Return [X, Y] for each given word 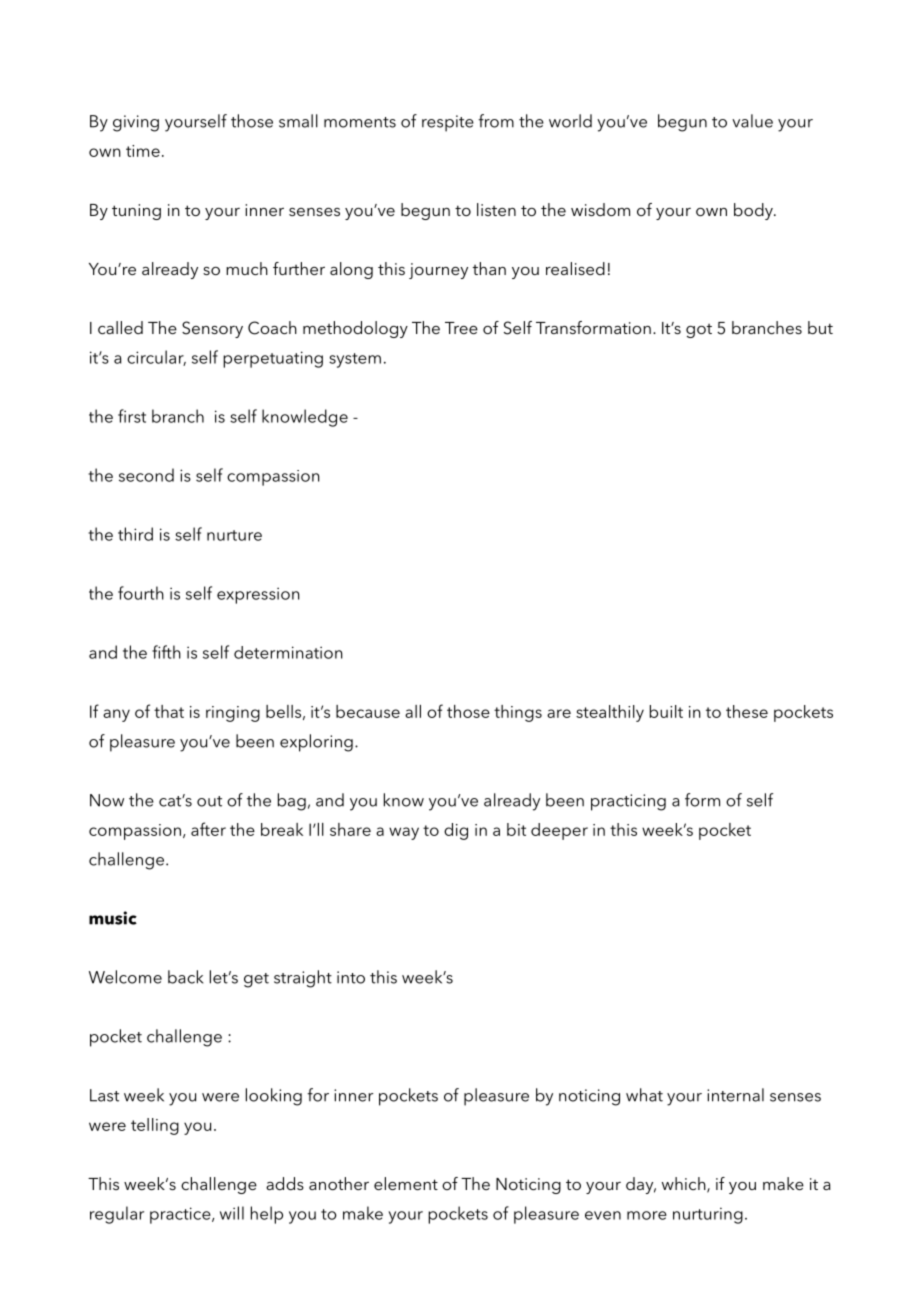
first [132, 416]
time [143, 151]
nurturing [708, 1215]
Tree [461, 328]
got [699, 331]
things [518, 713]
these [747, 711]
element [406, 1183]
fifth [166, 652]
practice [181, 1215]
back [185, 977]
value [752, 121]
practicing [628, 802]
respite [448, 123]
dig [456, 831]
